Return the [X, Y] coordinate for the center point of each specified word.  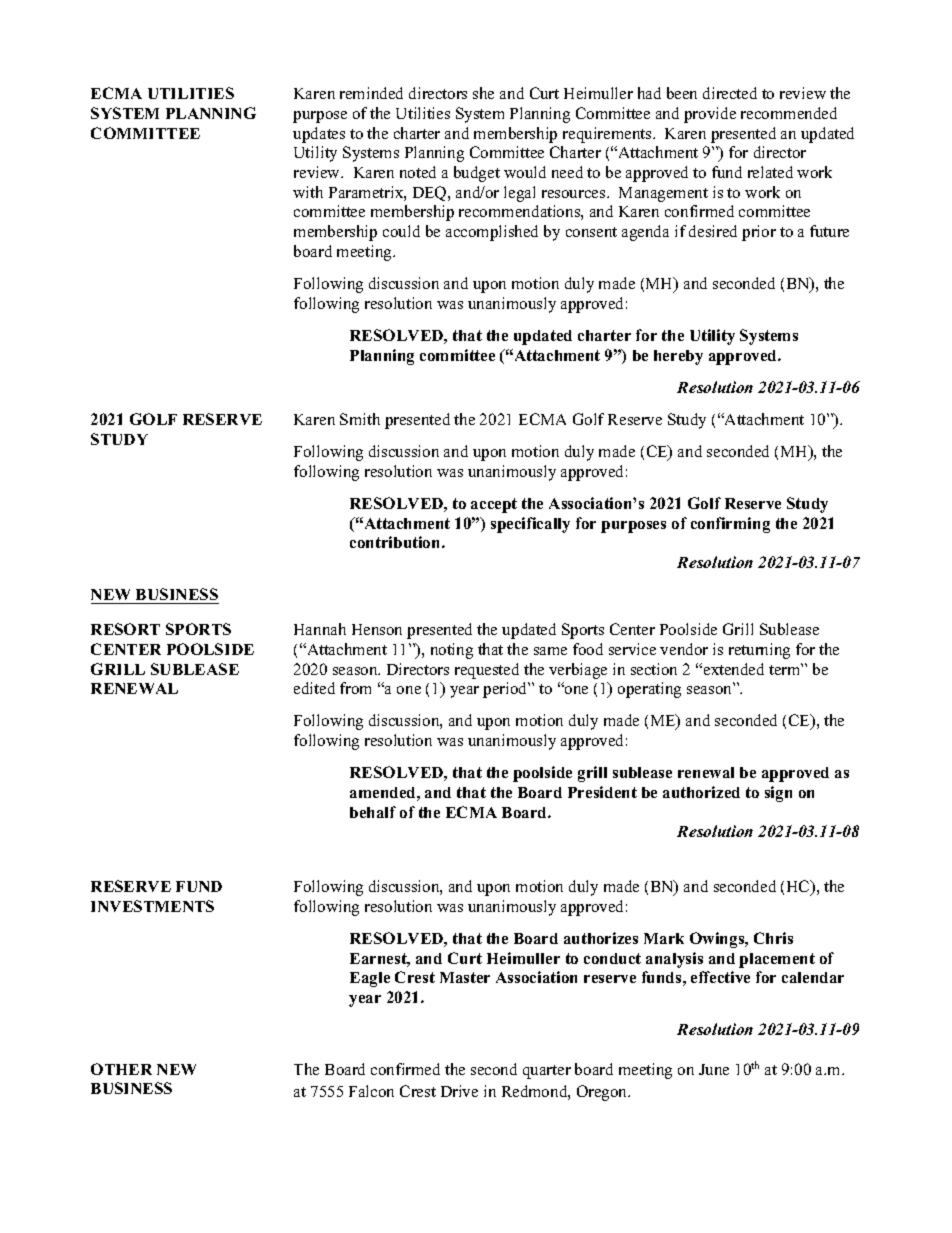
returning [759, 651]
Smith [360, 419]
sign [778, 794]
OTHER [121, 1069]
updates [319, 135]
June [714, 1069]
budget [477, 174]
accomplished [492, 233]
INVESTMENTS [152, 906]
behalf [373, 812]
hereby [678, 357]
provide [710, 115]
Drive [459, 1091]
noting [452, 651]
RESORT [125, 629]
